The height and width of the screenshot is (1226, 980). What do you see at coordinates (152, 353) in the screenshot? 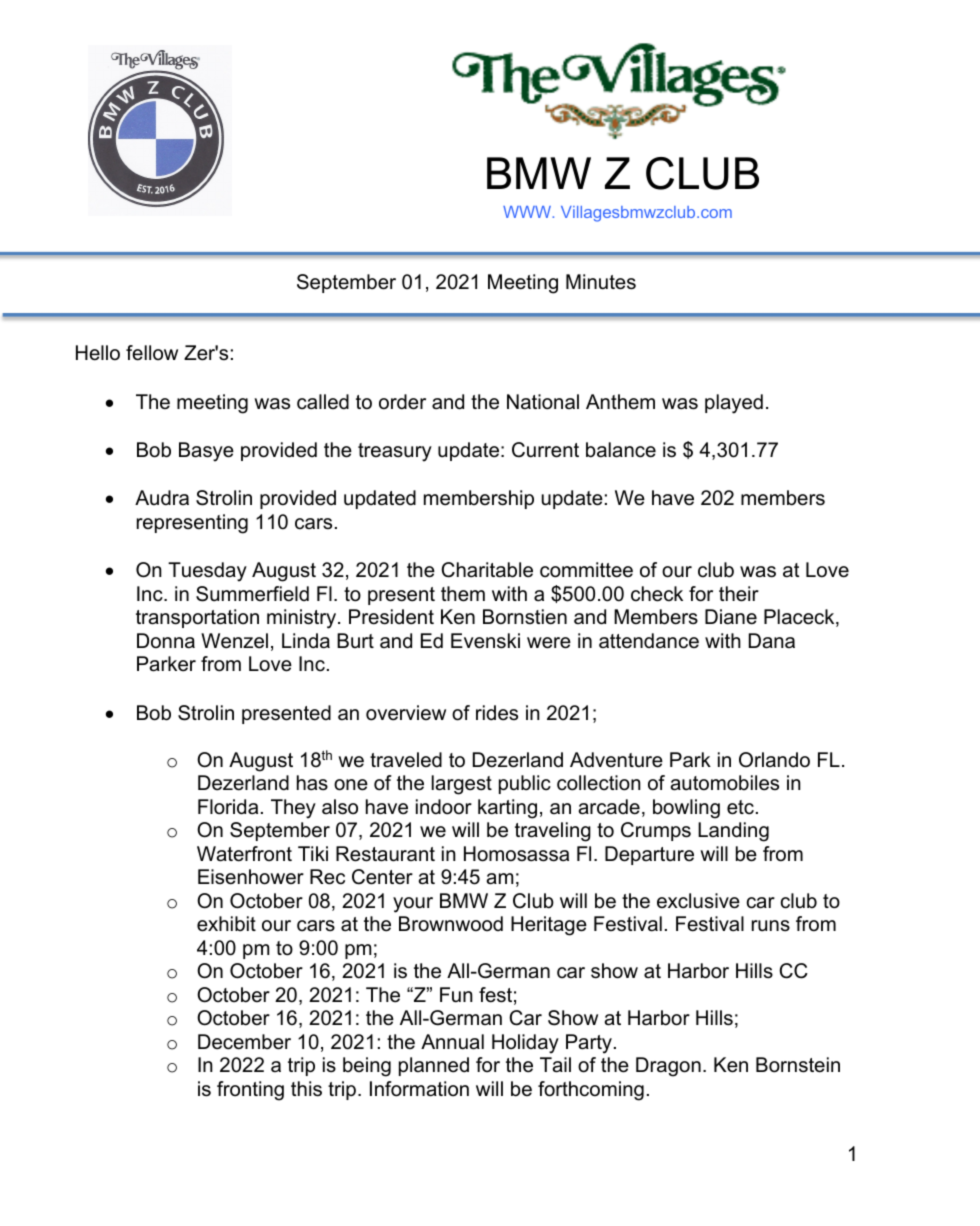
I see `fellow` at bounding box center [152, 353].
